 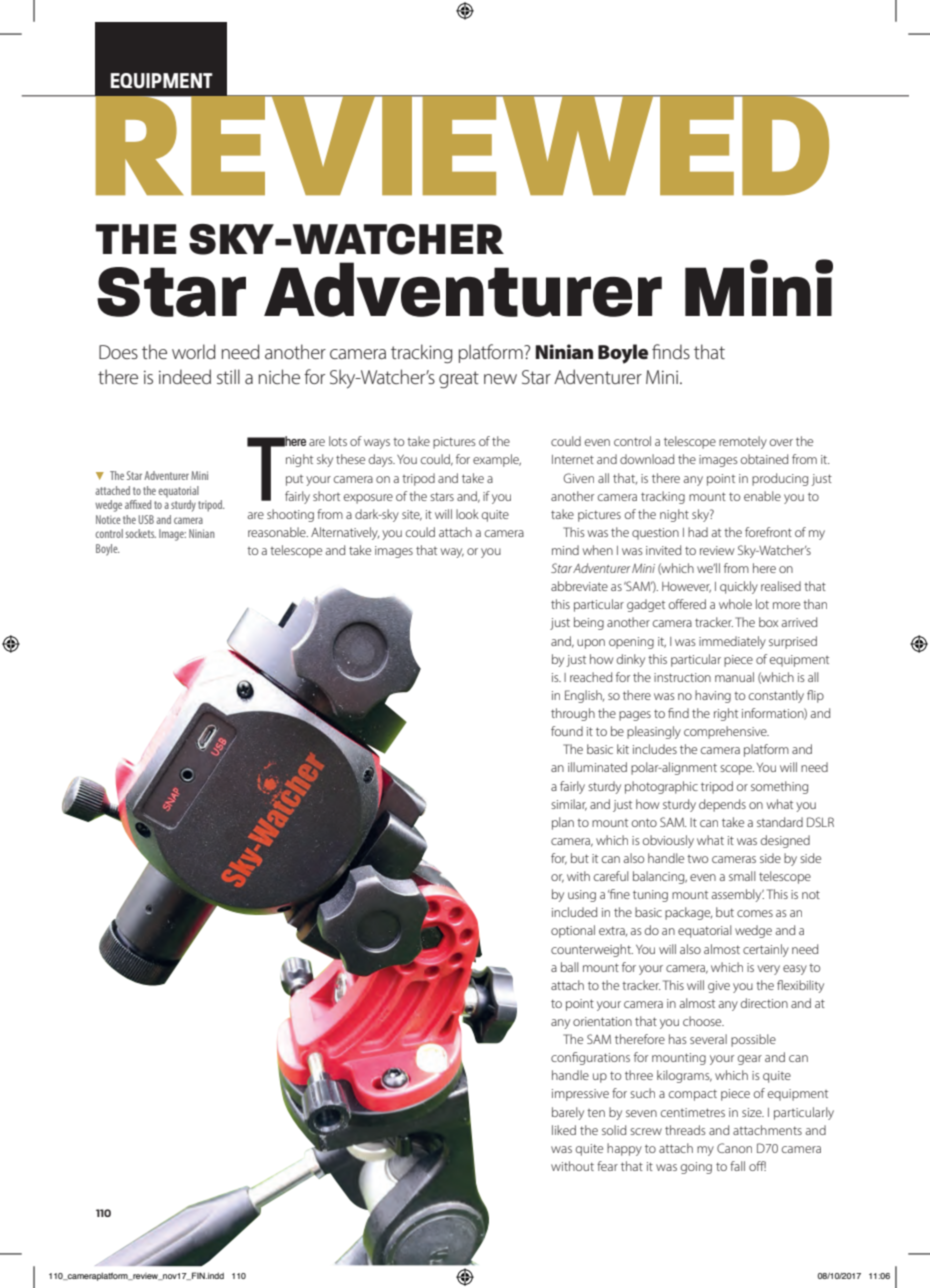 I want to click on comprehensive, so click(x=726, y=732).
